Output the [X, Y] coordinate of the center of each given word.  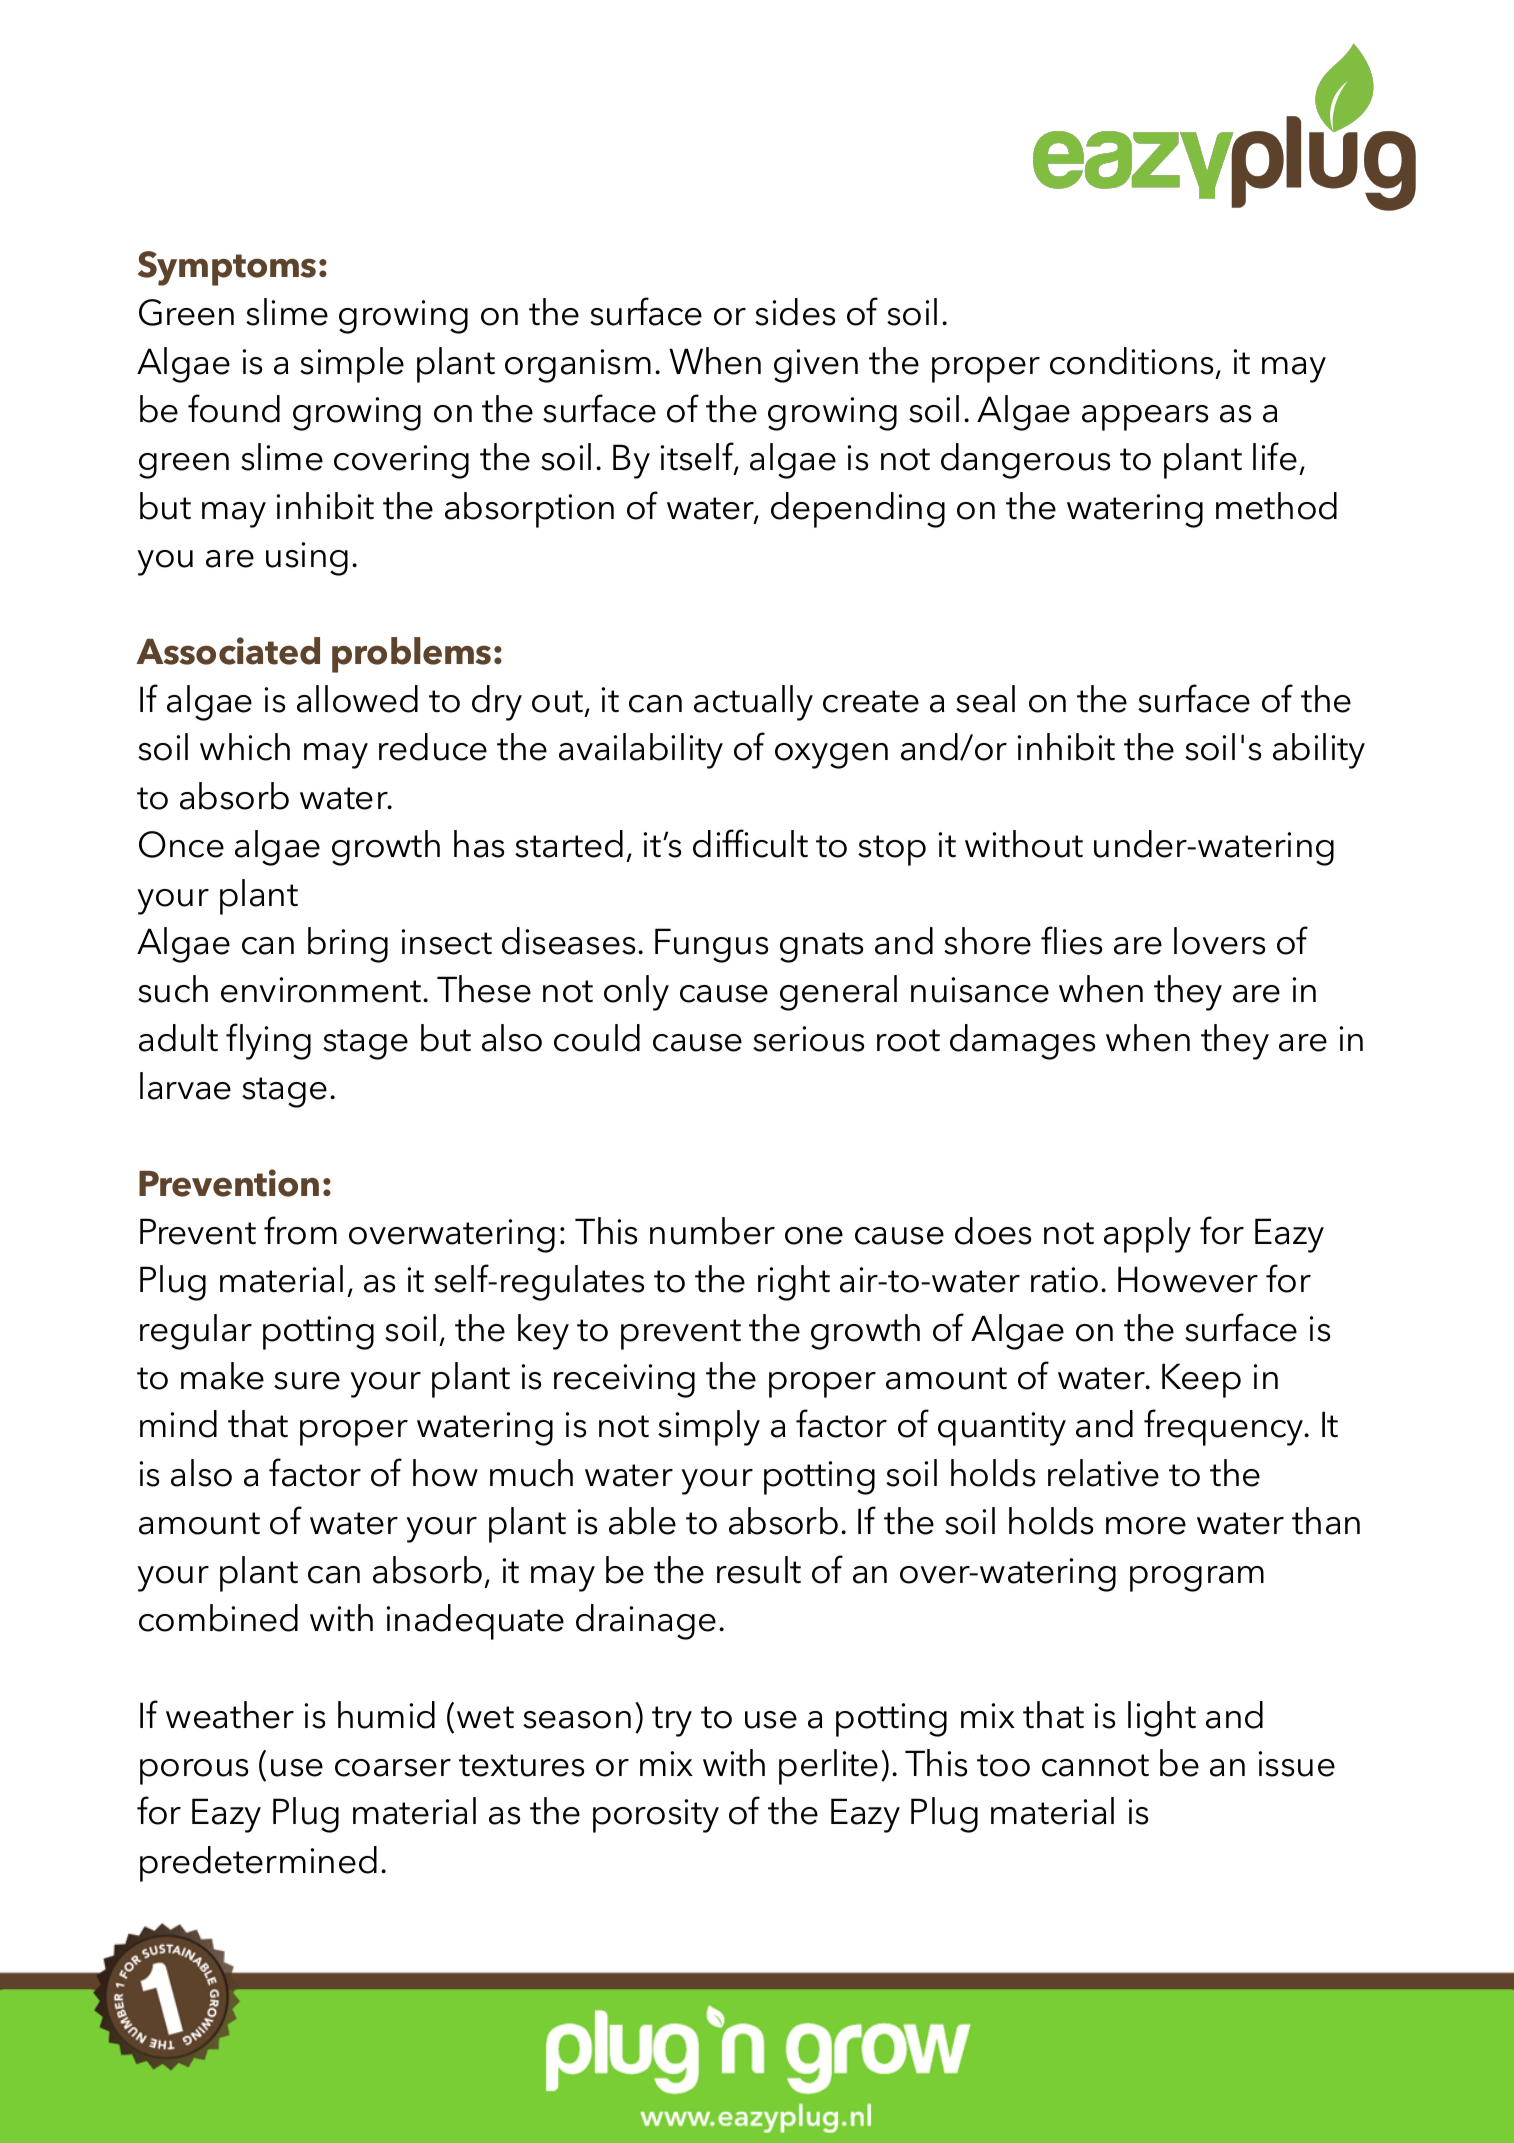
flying [268, 1041]
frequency [1225, 1427]
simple [352, 365]
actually [753, 703]
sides [795, 312]
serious [808, 1039]
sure [307, 1381]
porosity [656, 1816]
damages [1022, 1042]
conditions [1131, 361]
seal [985, 699]
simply [709, 1428]
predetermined [258, 1864]
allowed [357, 699]
